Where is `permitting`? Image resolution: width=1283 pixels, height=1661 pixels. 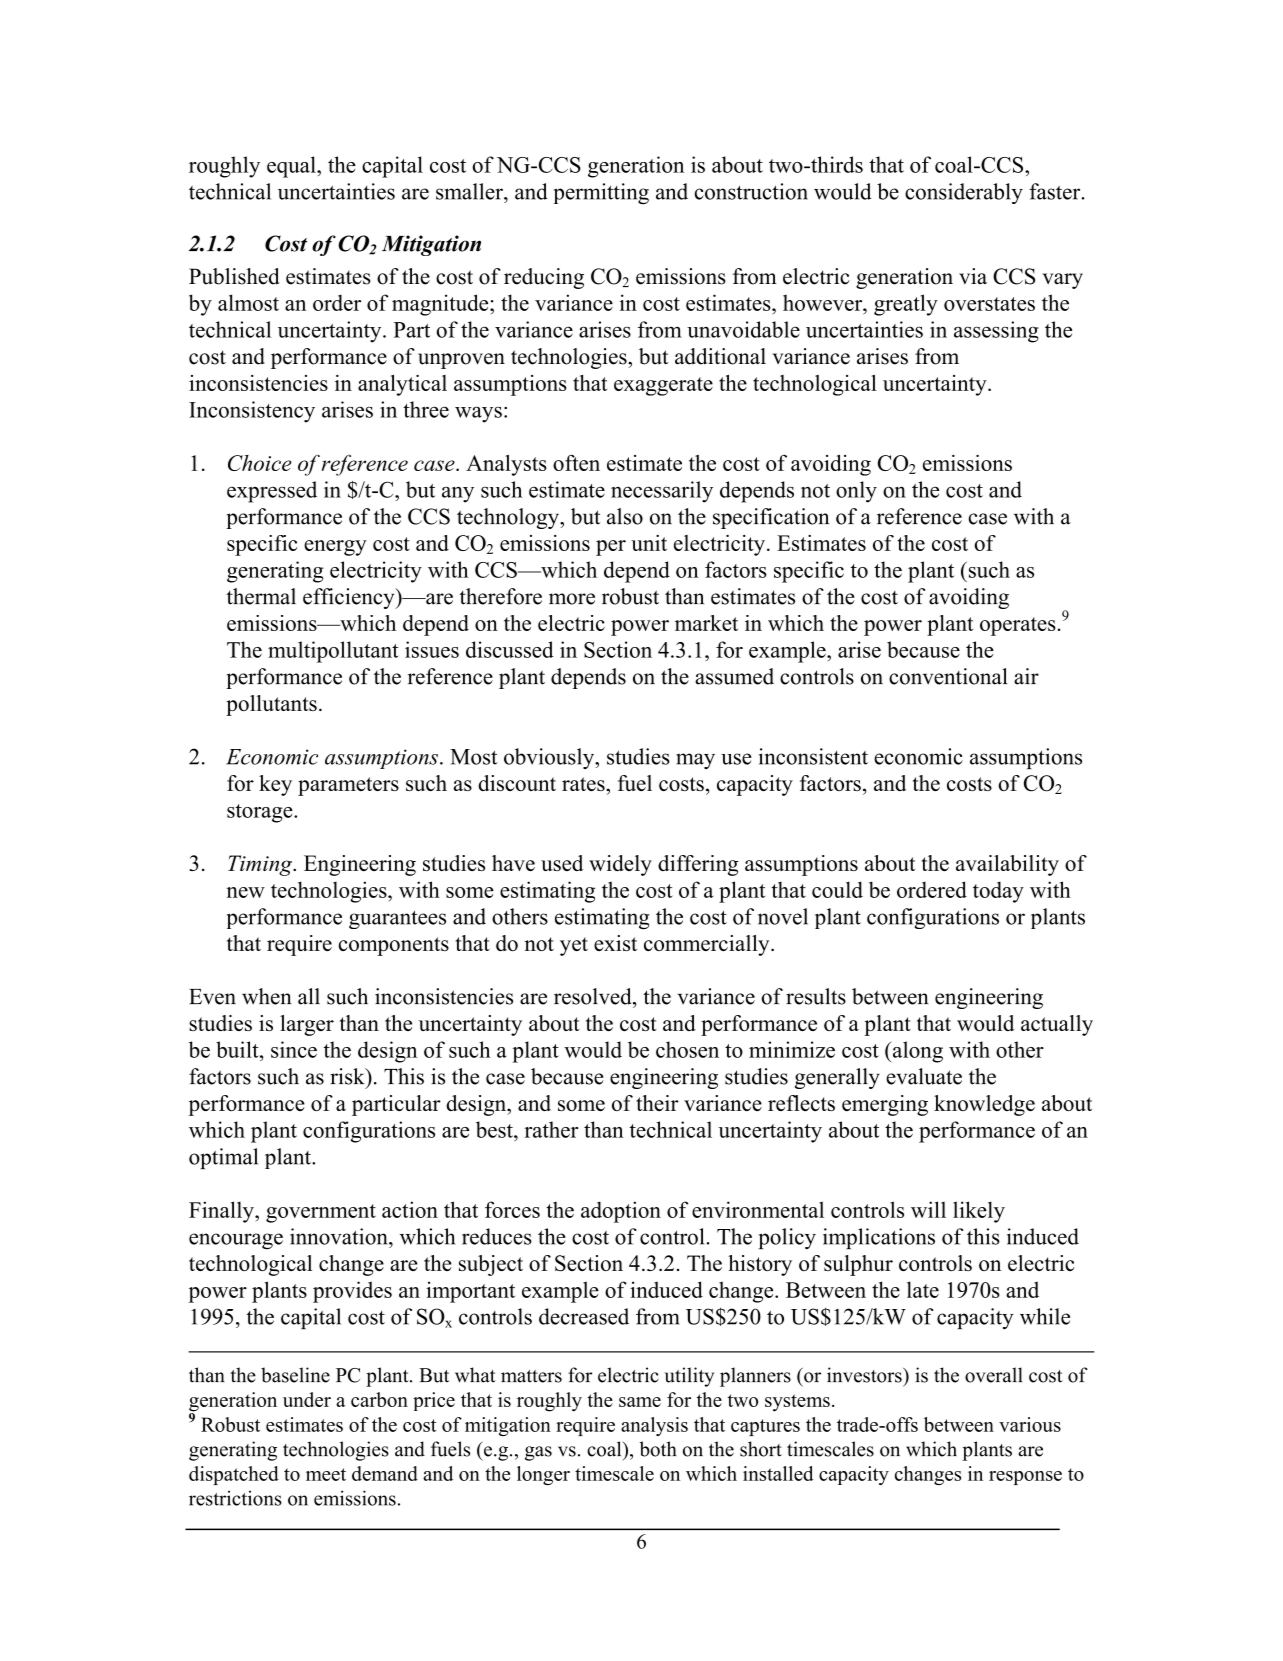
permitting is located at coordinates (601, 194).
